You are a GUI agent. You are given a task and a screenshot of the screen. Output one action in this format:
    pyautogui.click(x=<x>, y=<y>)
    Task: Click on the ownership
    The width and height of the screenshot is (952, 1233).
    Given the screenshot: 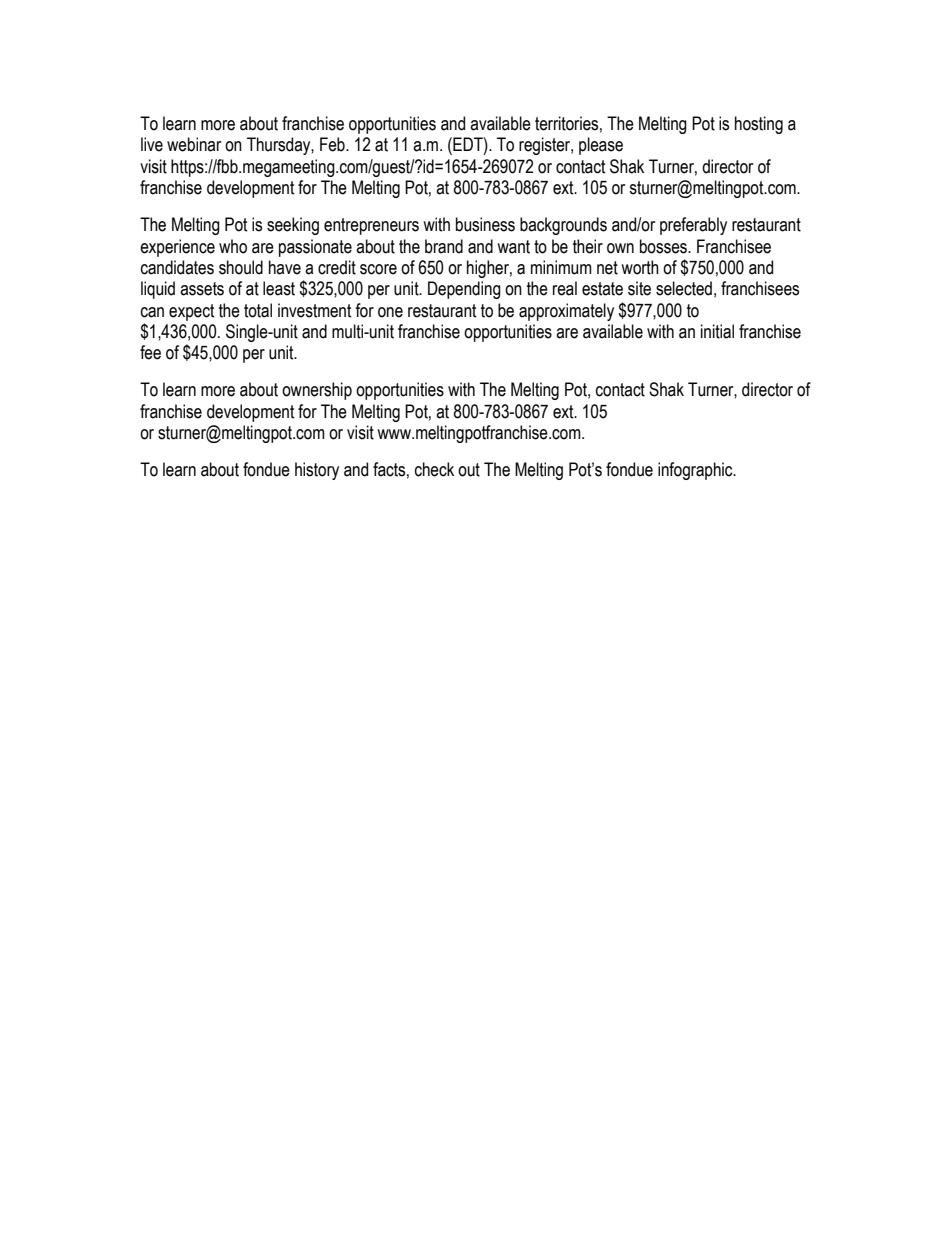 What is the action you would take?
    pyautogui.click(x=317, y=391)
